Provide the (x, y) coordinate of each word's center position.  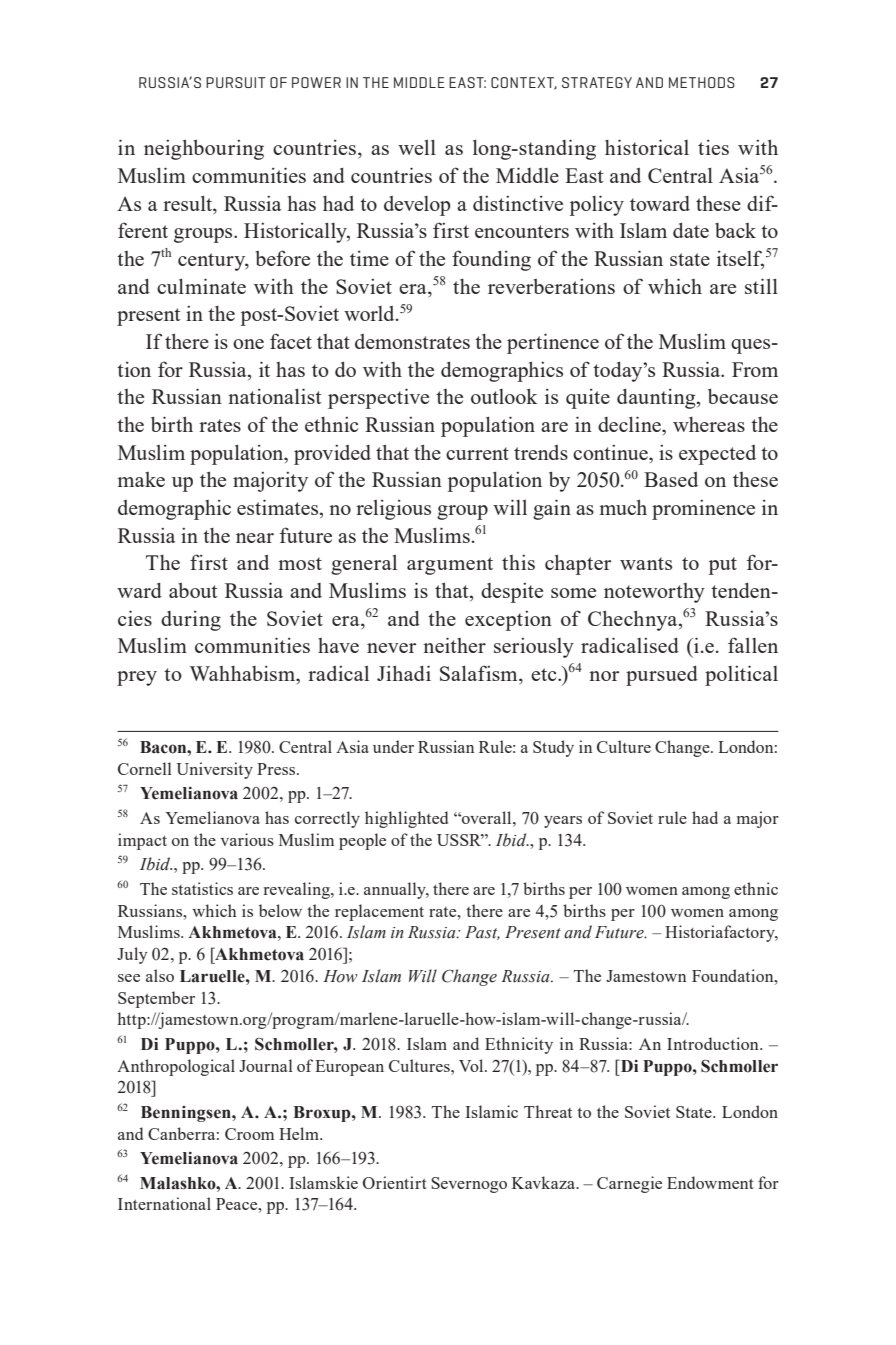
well (417, 147)
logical (211, 1067)
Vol (472, 1065)
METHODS (702, 82)
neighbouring (204, 150)
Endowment (710, 1182)
